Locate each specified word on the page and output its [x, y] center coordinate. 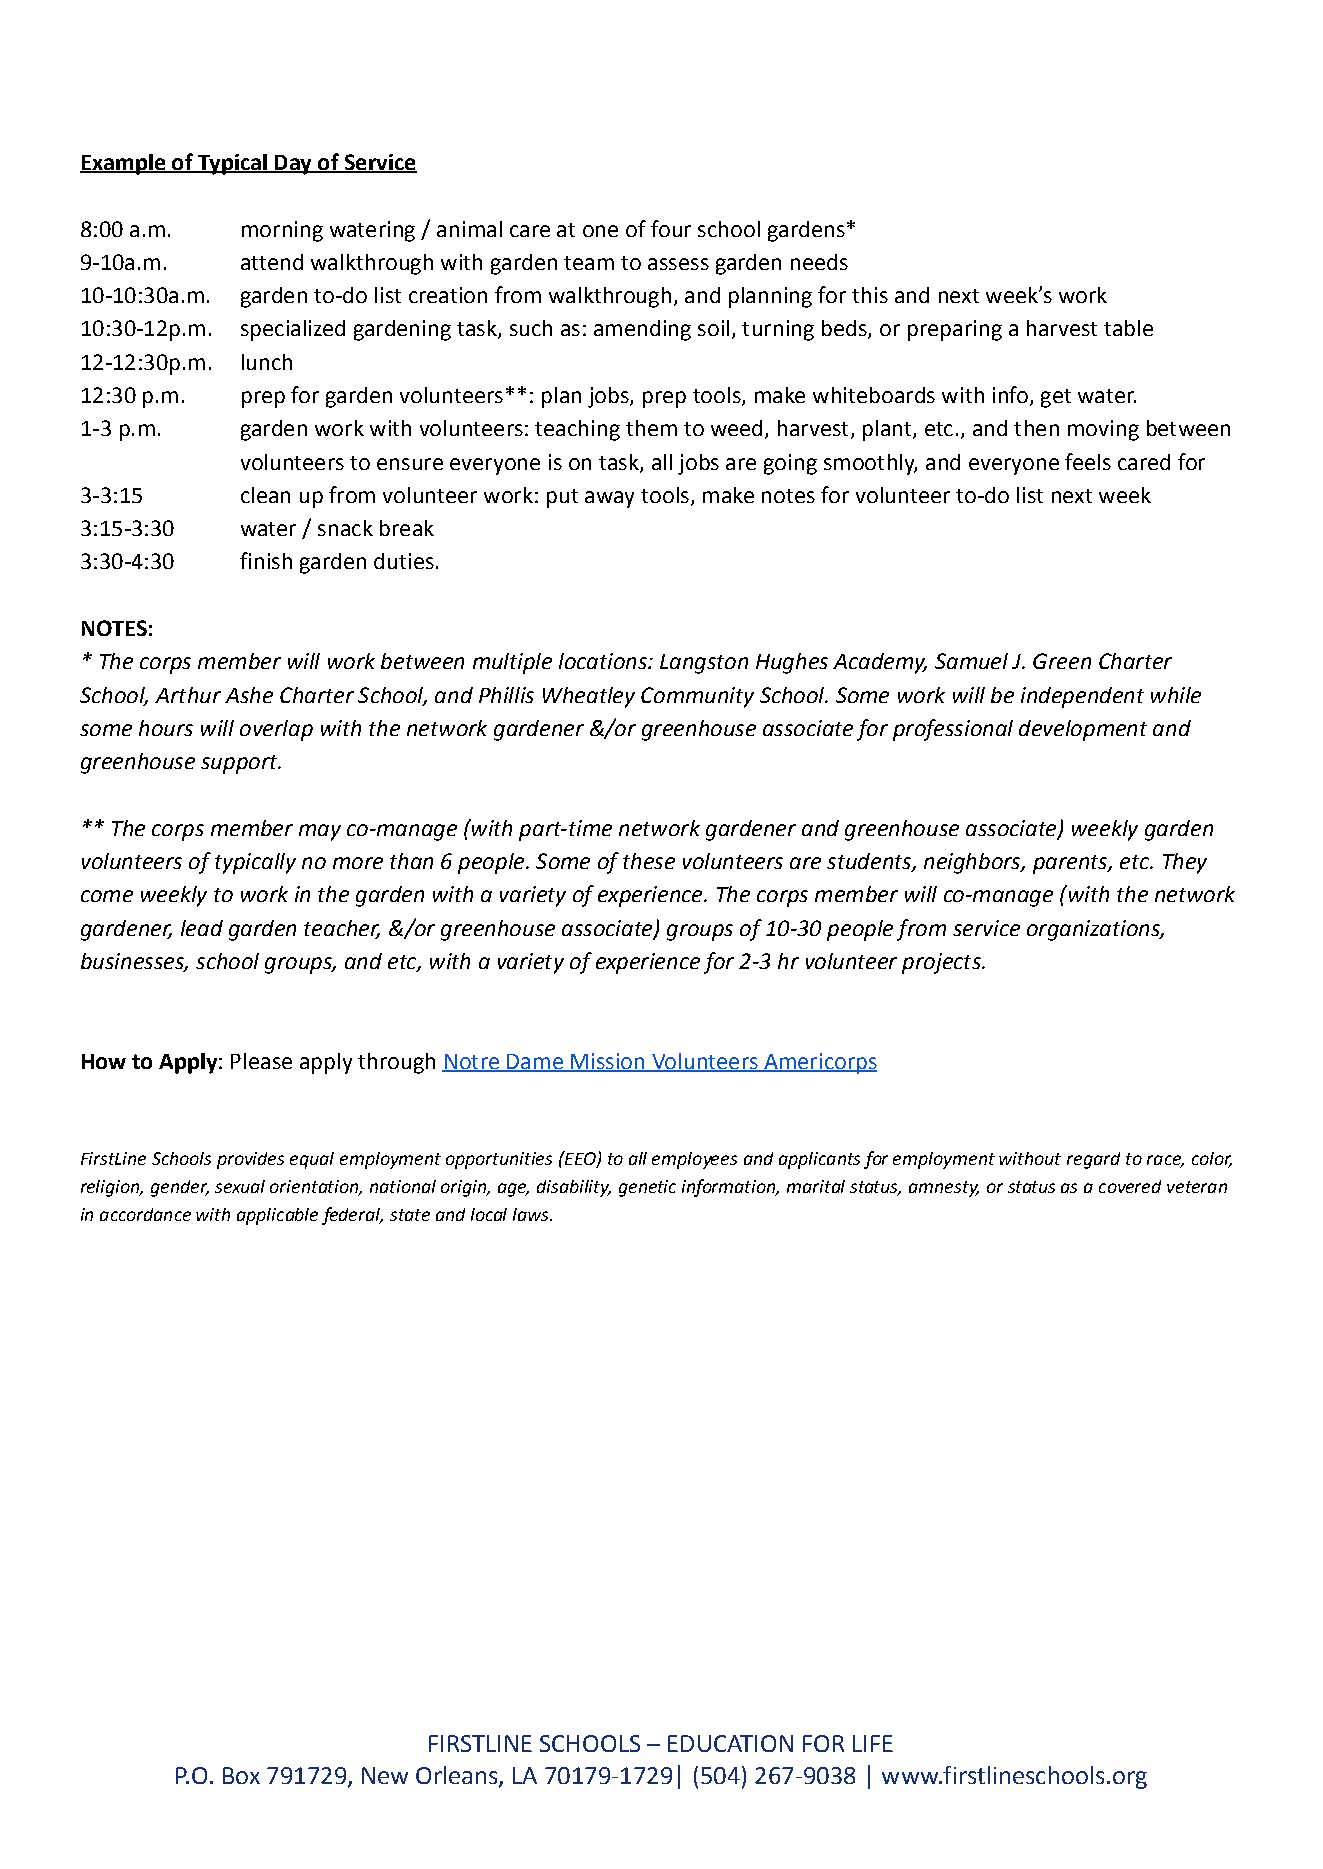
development [1083, 730]
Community [697, 697]
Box [241, 1775]
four [671, 228]
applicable [277, 1216]
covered [1130, 1186]
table [1128, 328]
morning [282, 231]
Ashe [249, 695]
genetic [647, 1188]
